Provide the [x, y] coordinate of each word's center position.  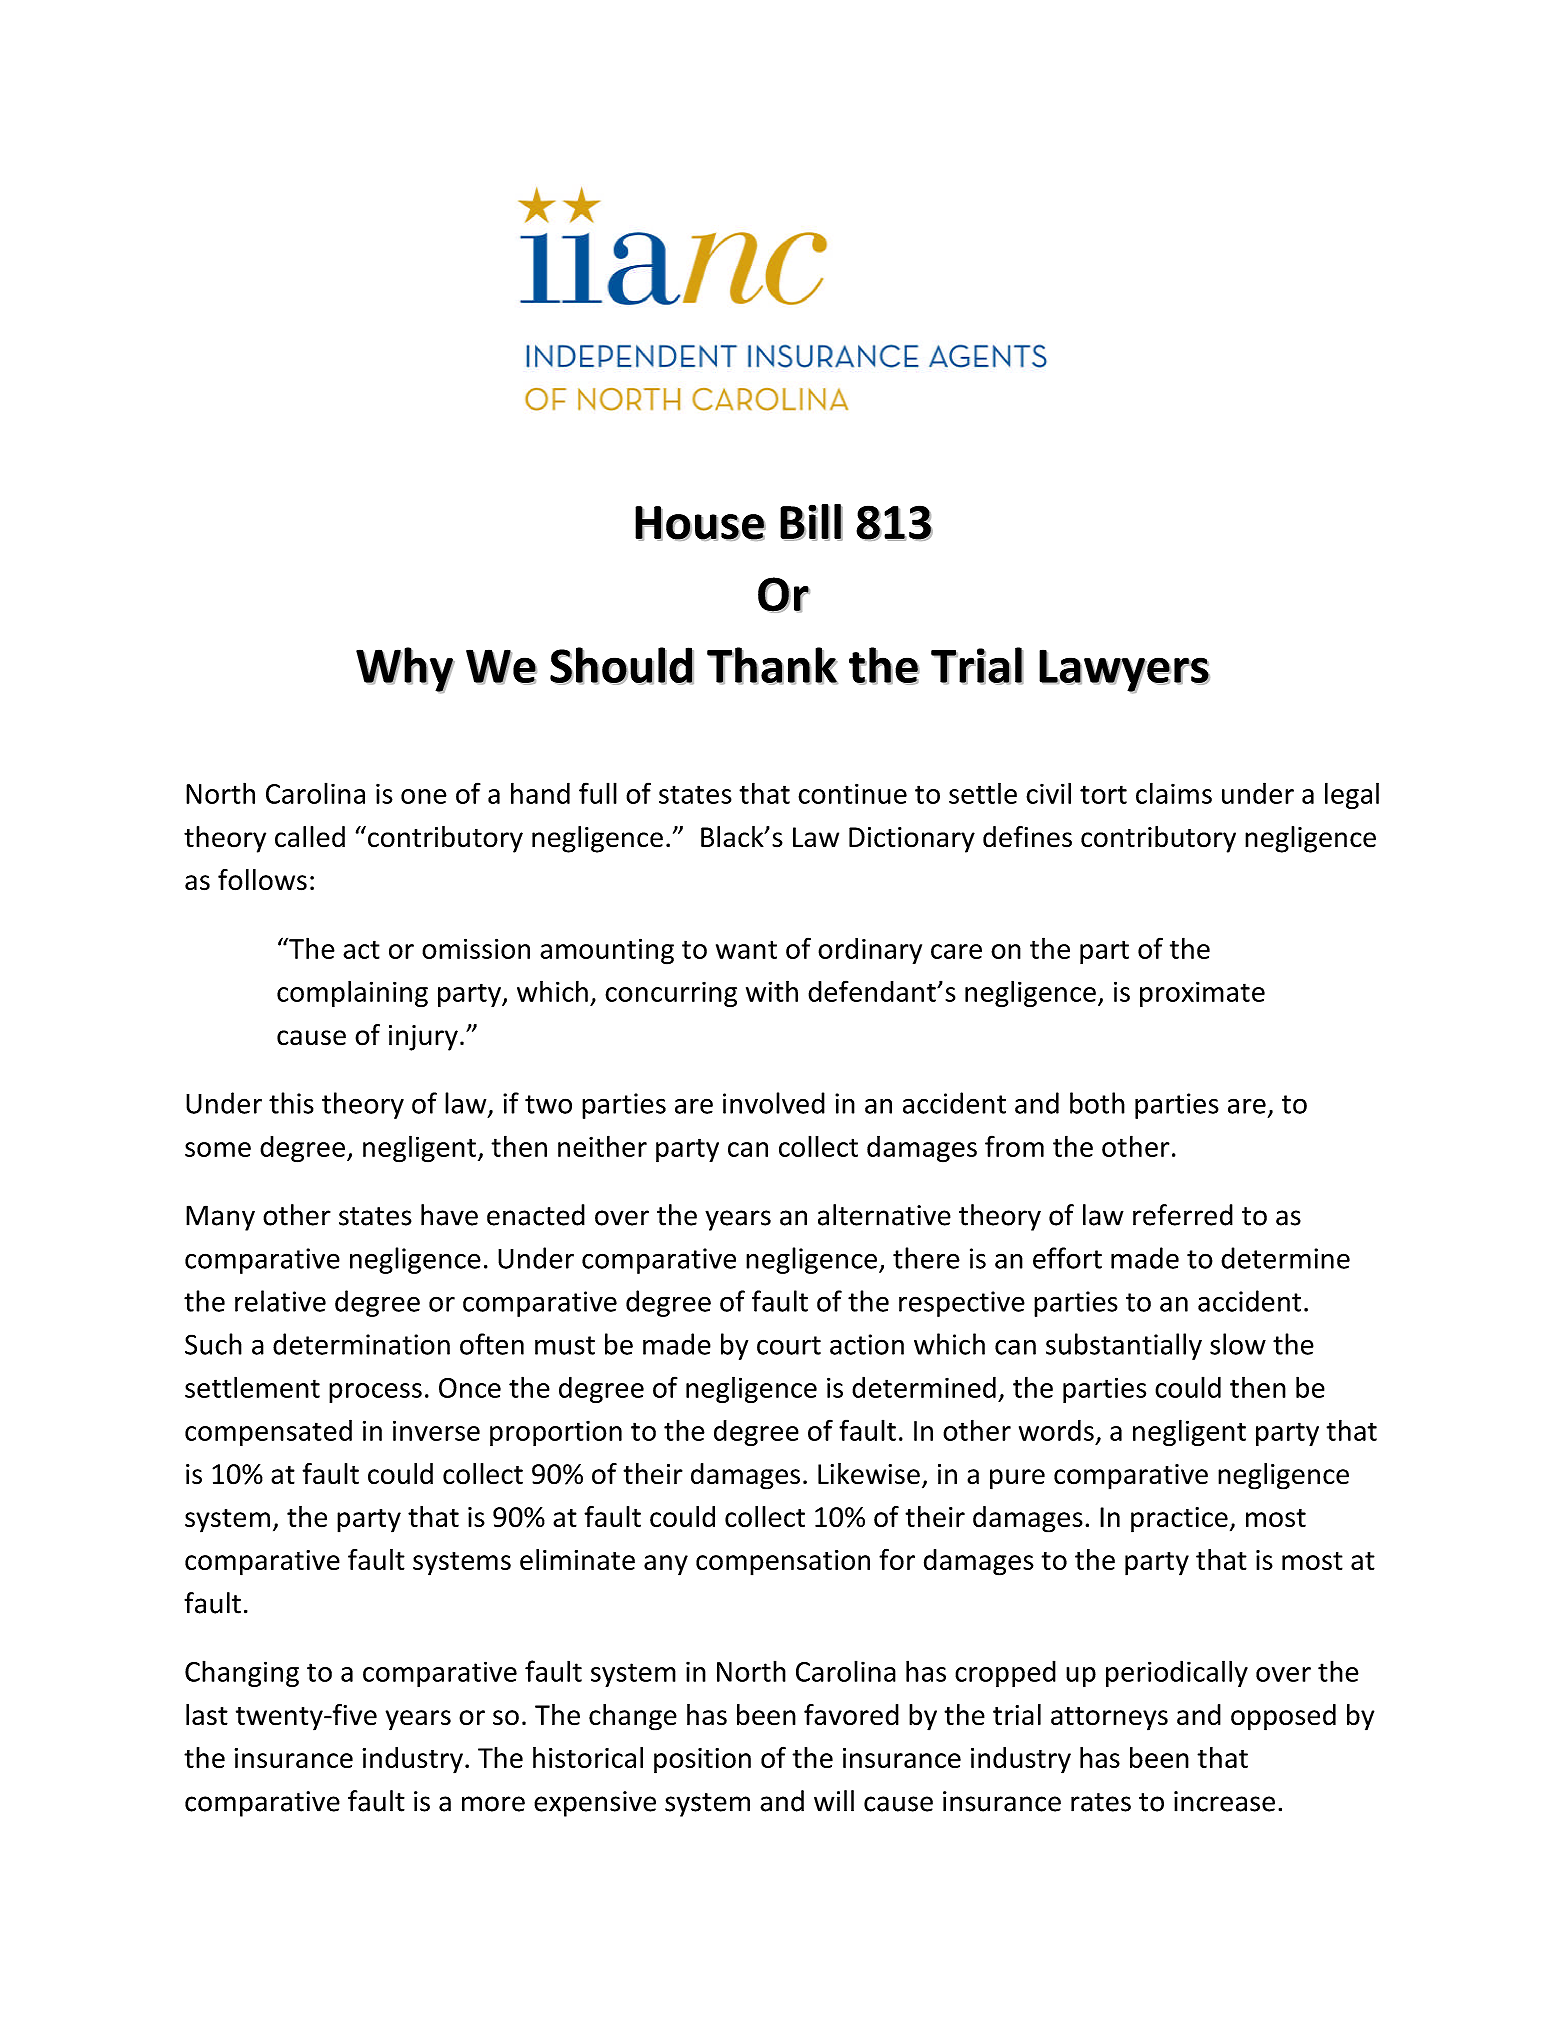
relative [280, 1301]
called [310, 837]
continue [852, 793]
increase [1224, 1801]
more [493, 1804]
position [702, 1761]
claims [1174, 793]
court [789, 1345]
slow [1238, 1344]
